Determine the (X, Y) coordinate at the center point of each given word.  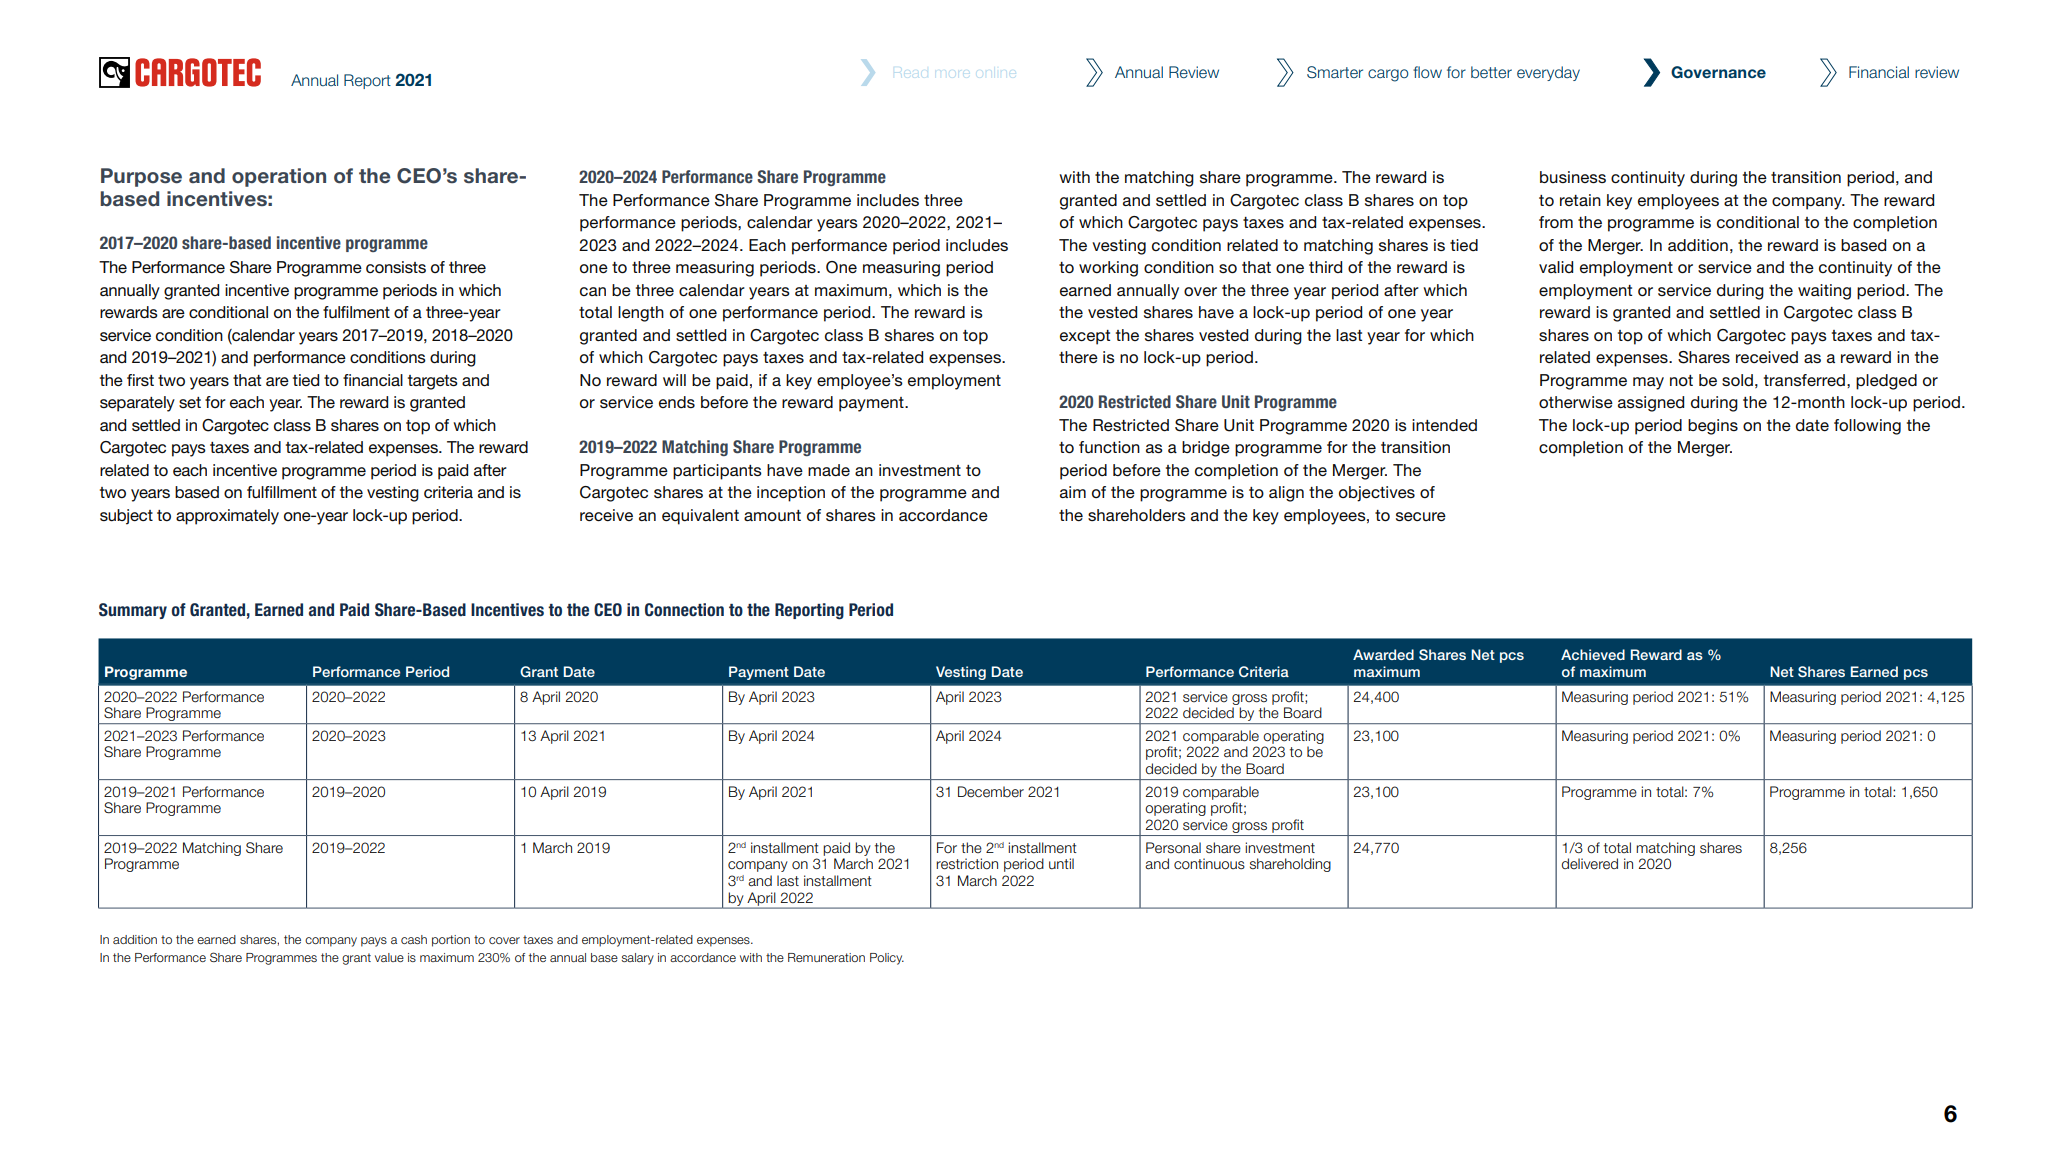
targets (433, 382)
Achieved (1593, 654)
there (1078, 357)
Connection (684, 610)
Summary (133, 611)
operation (279, 177)
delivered (1589, 864)
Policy (887, 959)
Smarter (1335, 72)
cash (414, 939)
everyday (1548, 73)
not (1681, 380)
